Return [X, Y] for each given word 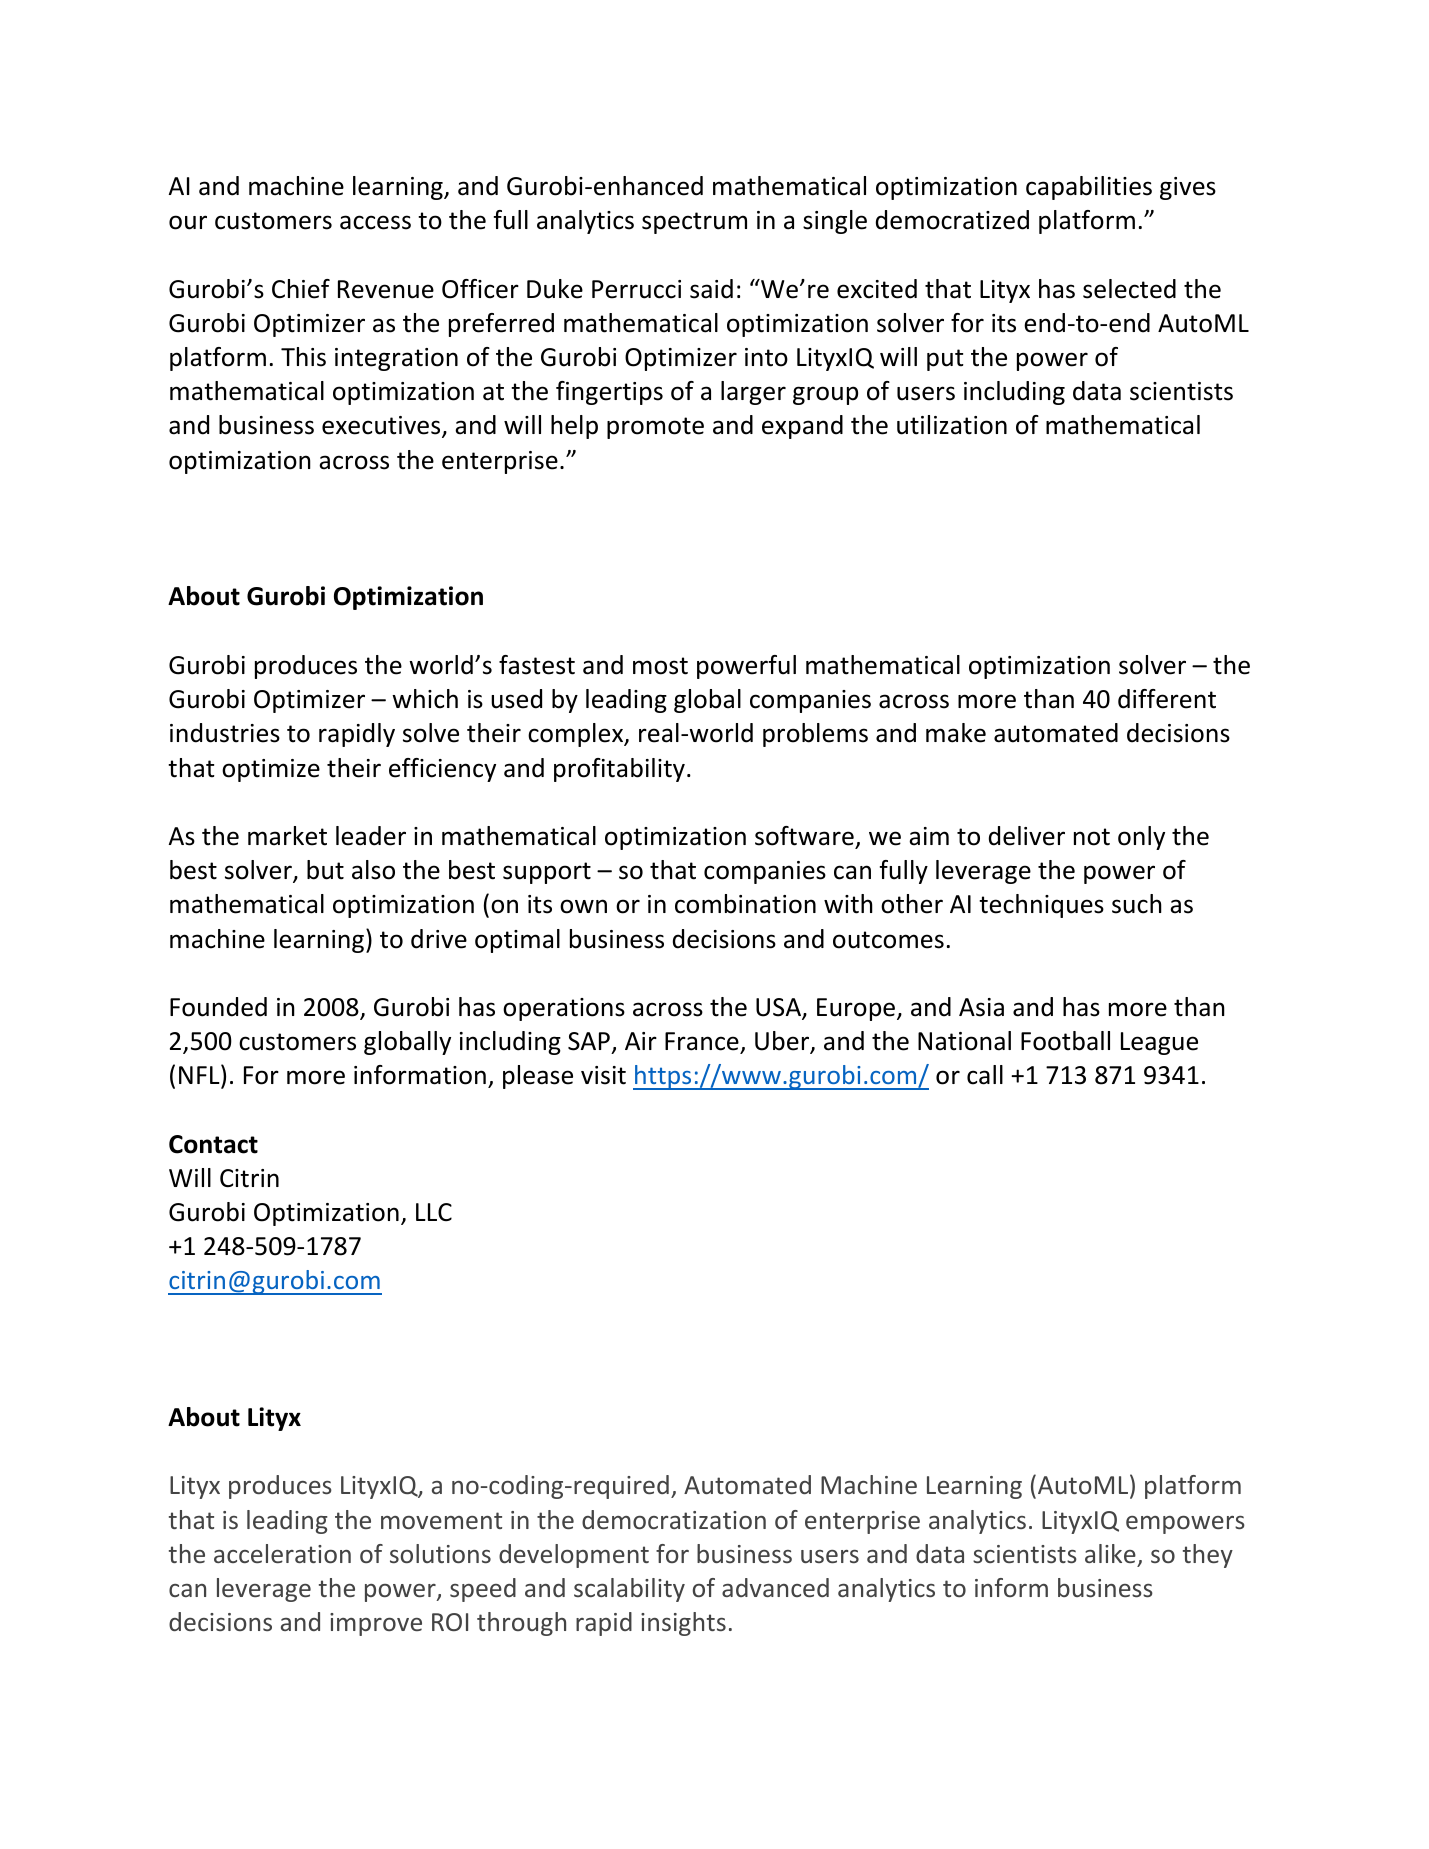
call [985, 1075]
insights [683, 1624]
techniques [1041, 906]
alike [1110, 1553]
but [325, 870]
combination [745, 904]
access [375, 222]
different [1167, 699]
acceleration [282, 1553]
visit [603, 1075]
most [660, 666]
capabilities [1089, 188]
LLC [434, 1212]
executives [382, 427]
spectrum [694, 223]
